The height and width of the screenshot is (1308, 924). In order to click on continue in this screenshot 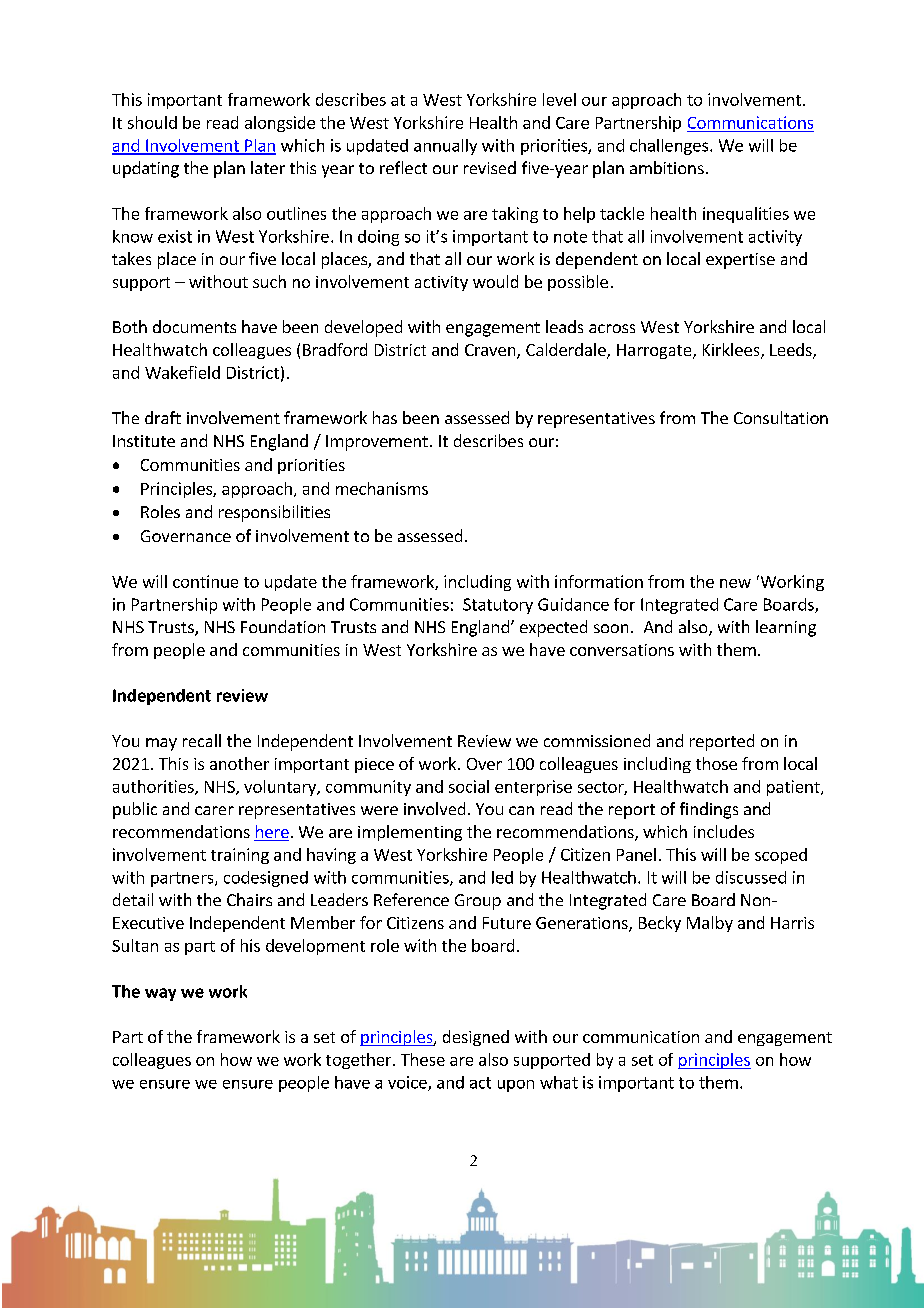, I will do `click(205, 581)`.
